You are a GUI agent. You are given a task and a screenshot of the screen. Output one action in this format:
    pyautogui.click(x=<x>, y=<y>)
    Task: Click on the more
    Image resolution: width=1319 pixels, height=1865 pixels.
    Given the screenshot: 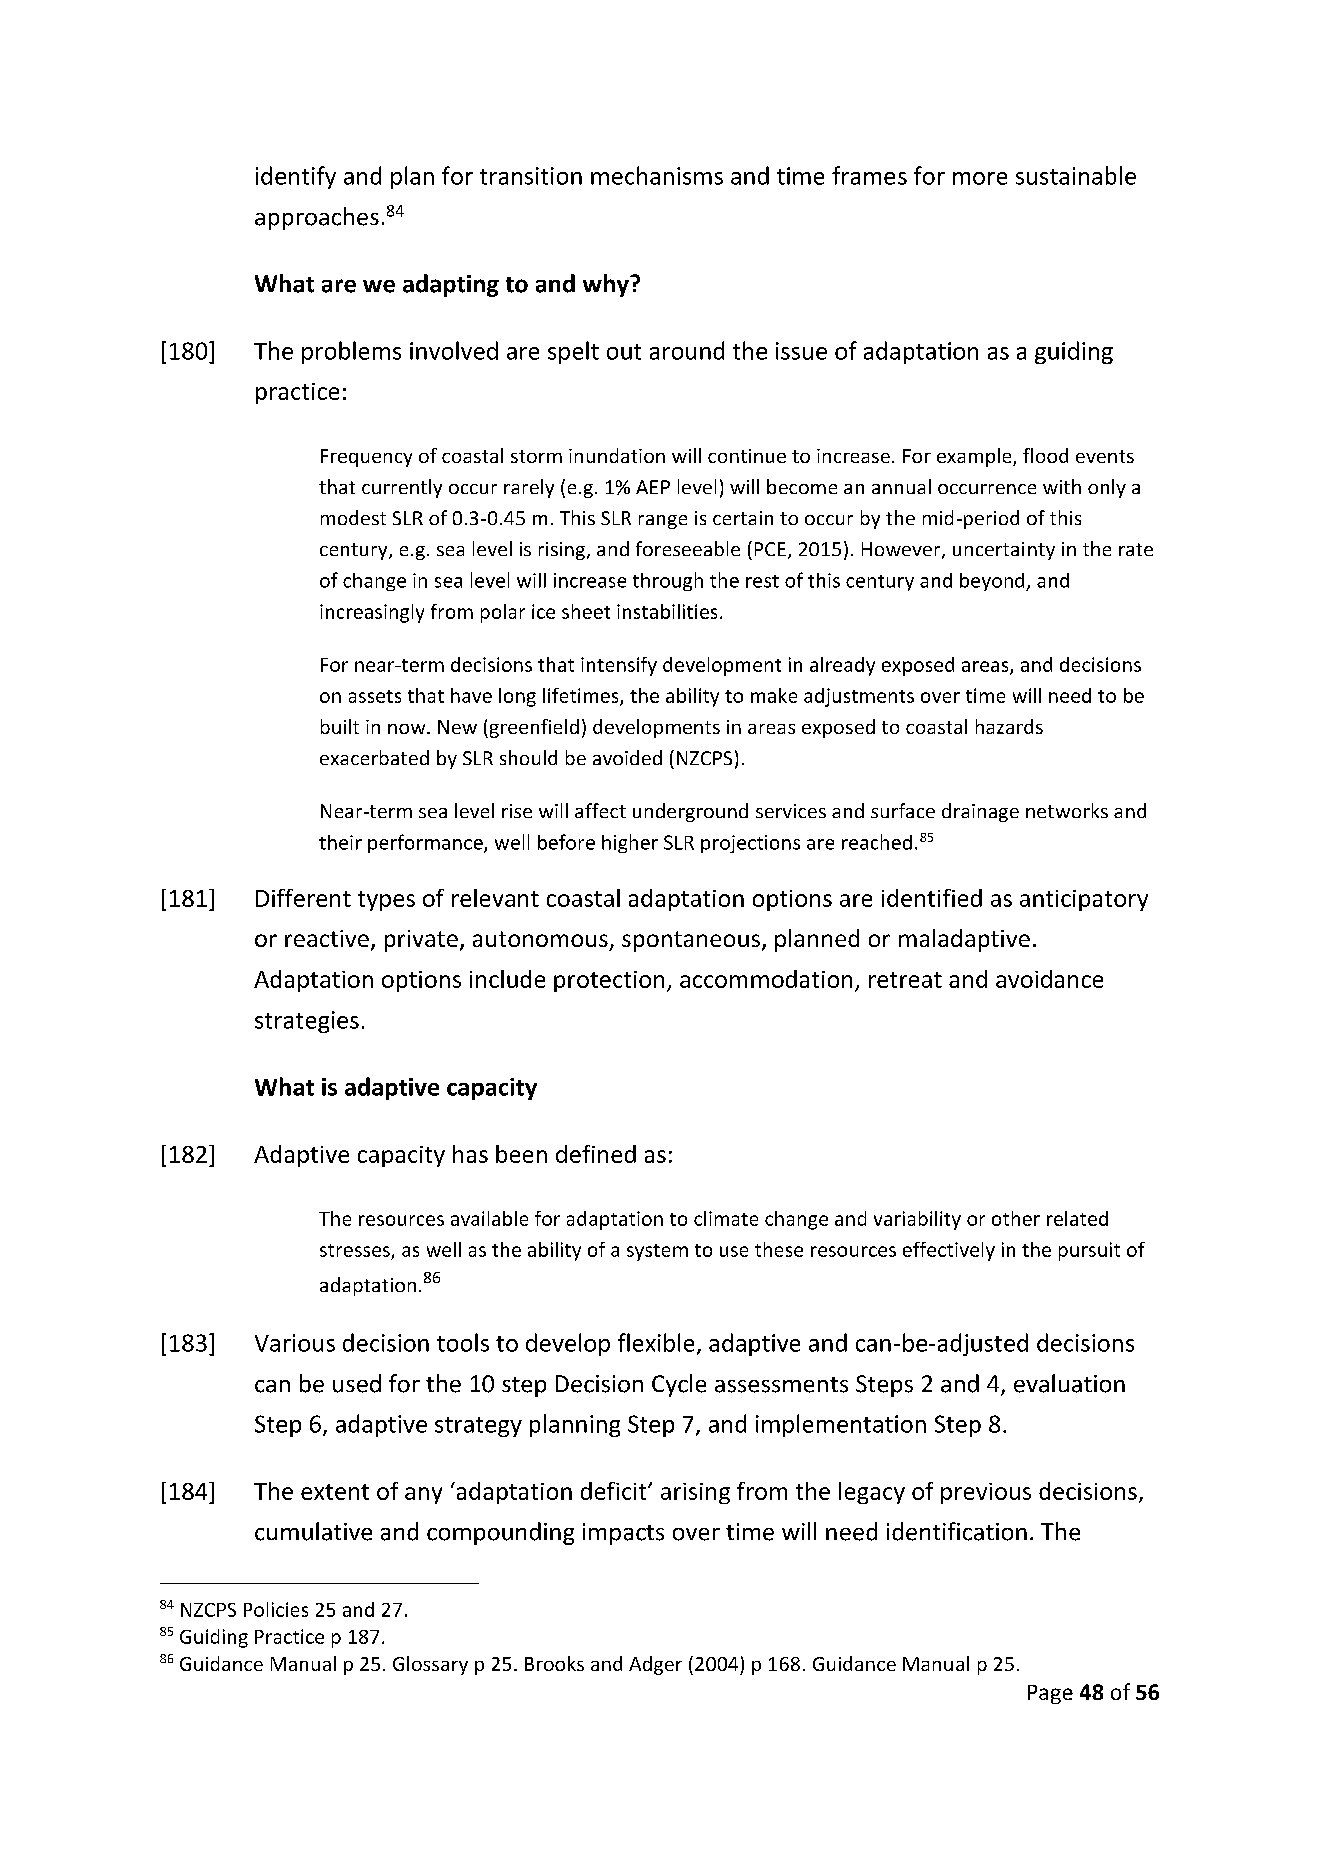 What is the action you would take?
    pyautogui.click(x=980, y=178)
